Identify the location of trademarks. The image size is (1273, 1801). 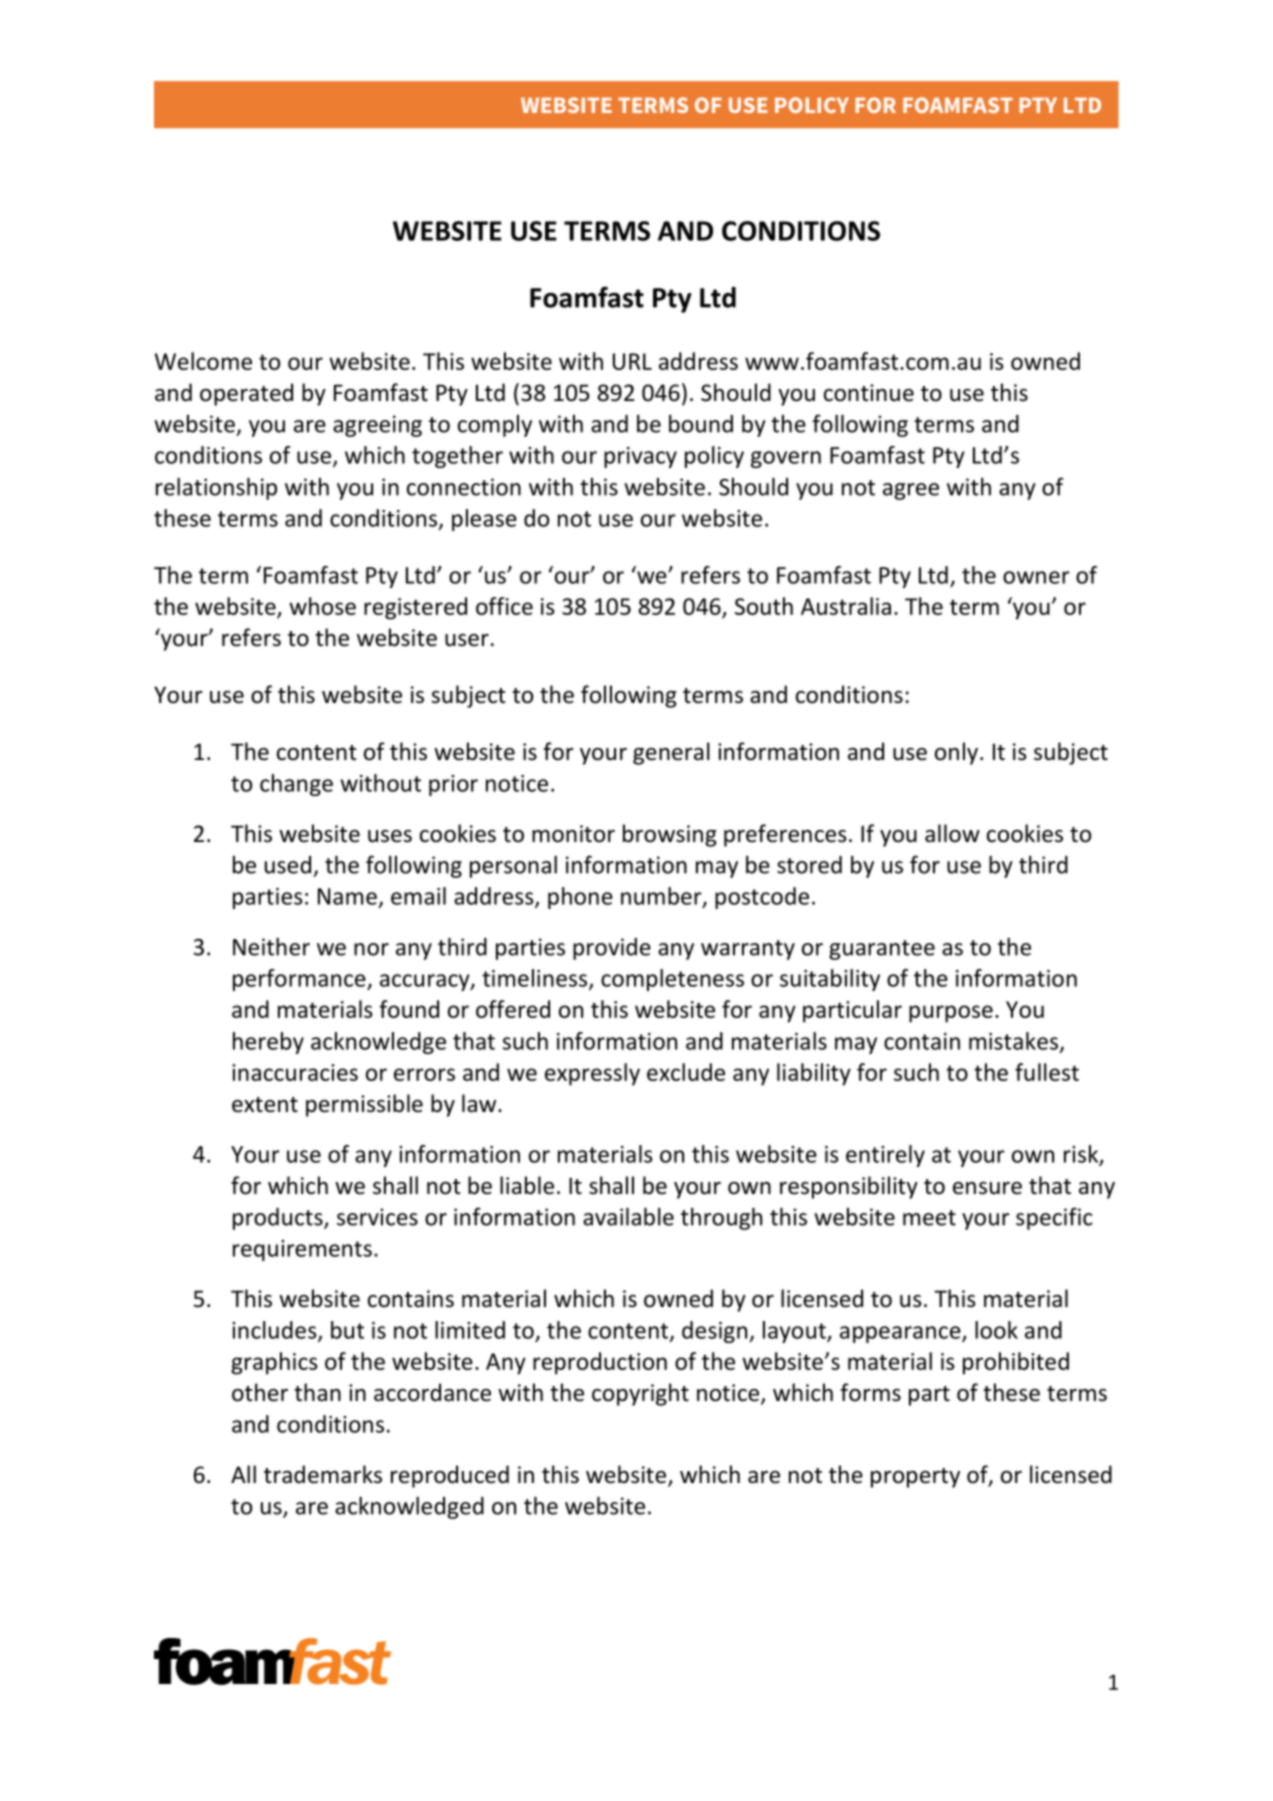
(323, 1474).
